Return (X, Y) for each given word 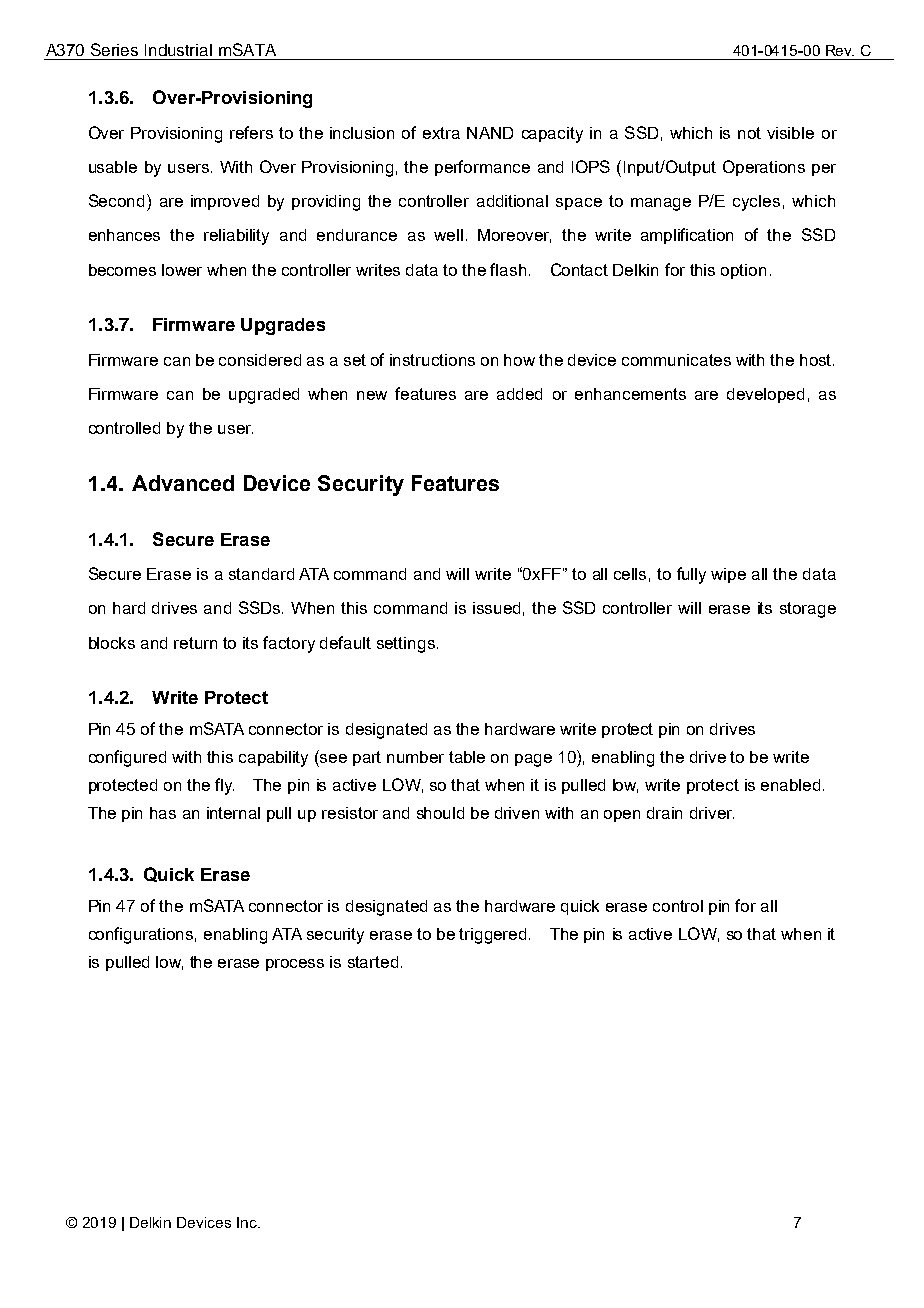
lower (182, 270)
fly (224, 786)
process (295, 965)
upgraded (264, 396)
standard (261, 574)
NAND (490, 133)
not (749, 133)
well (448, 235)
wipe (728, 575)
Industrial (178, 50)
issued (496, 608)
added (519, 394)
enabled (790, 785)
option (743, 271)
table (467, 757)
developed (765, 395)
